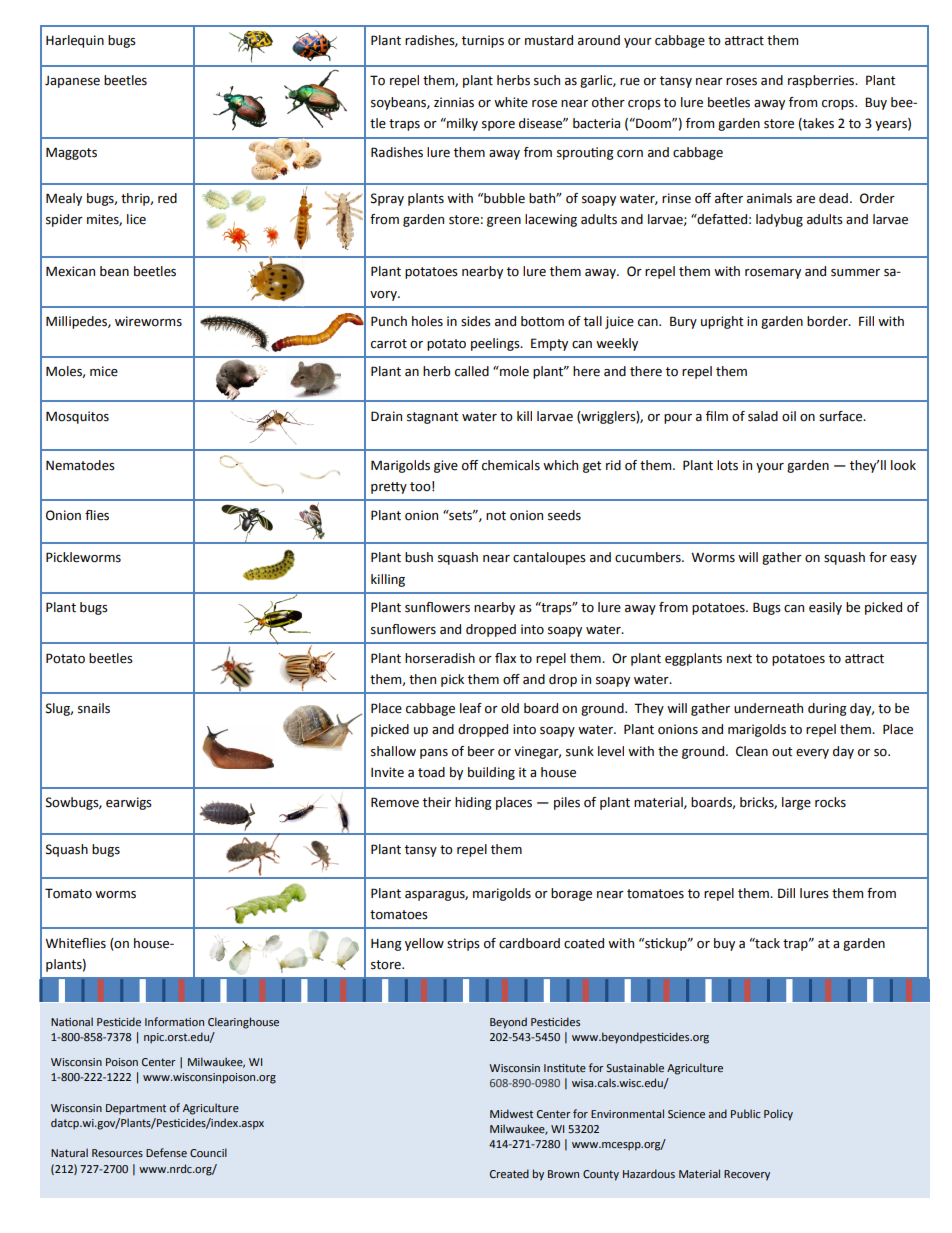 Image resolution: width=952 pixels, height=1233 pixels. What do you see at coordinates (94, 708) in the document?
I see `snails` at bounding box center [94, 708].
